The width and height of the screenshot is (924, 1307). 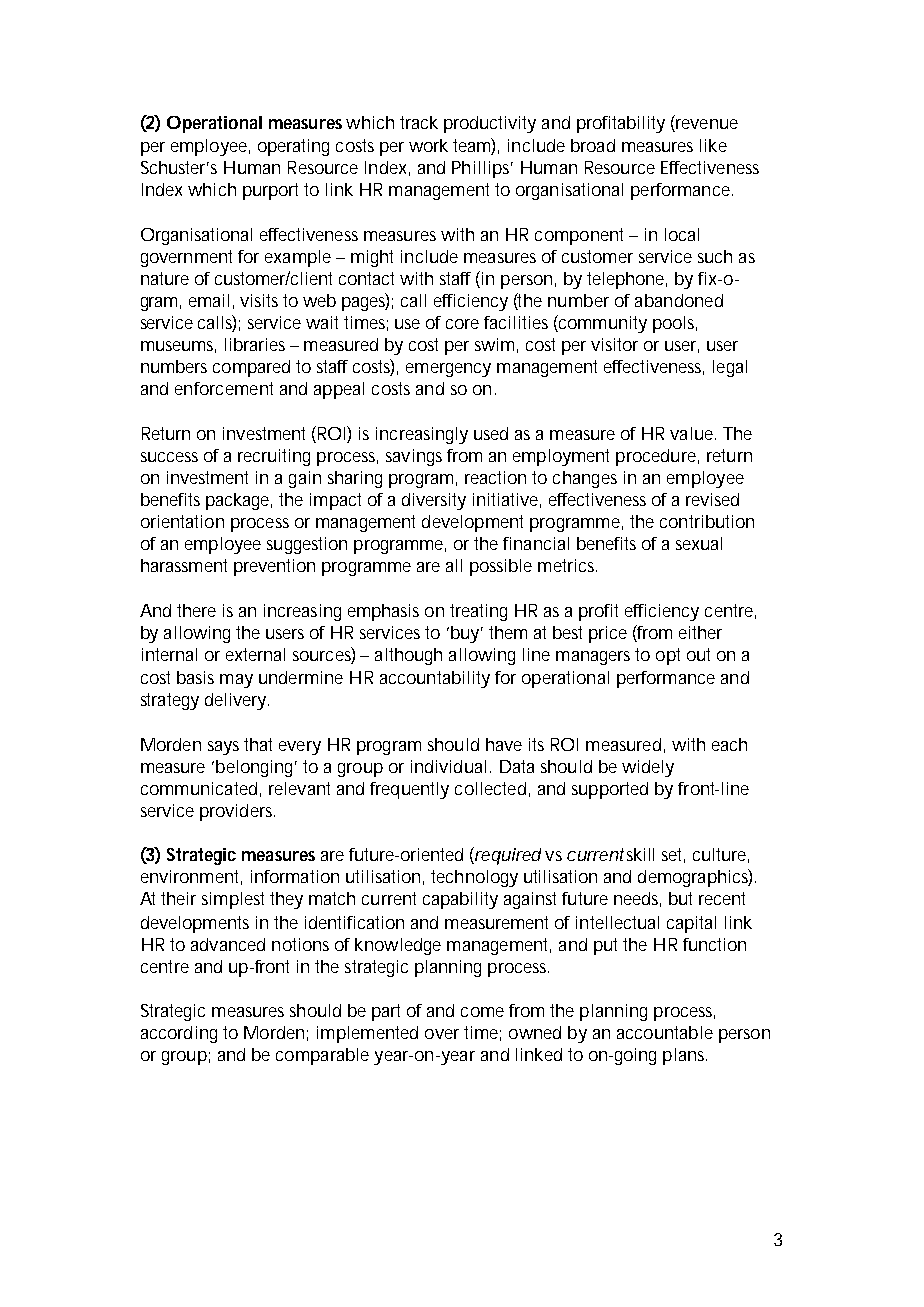 I want to click on says, so click(x=226, y=748).
